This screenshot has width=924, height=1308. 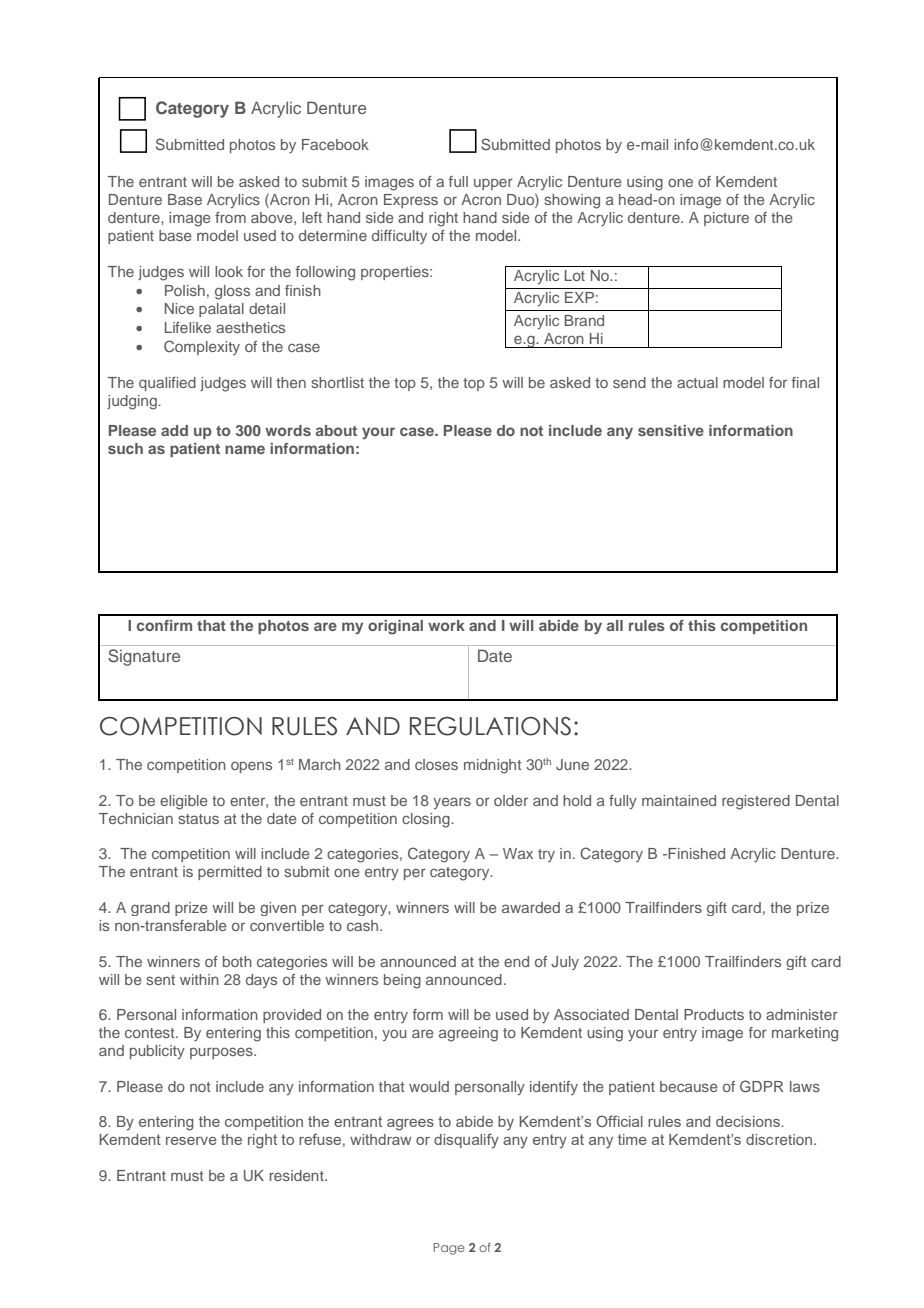 I want to click on permitted, so click(x=230, y=873).
